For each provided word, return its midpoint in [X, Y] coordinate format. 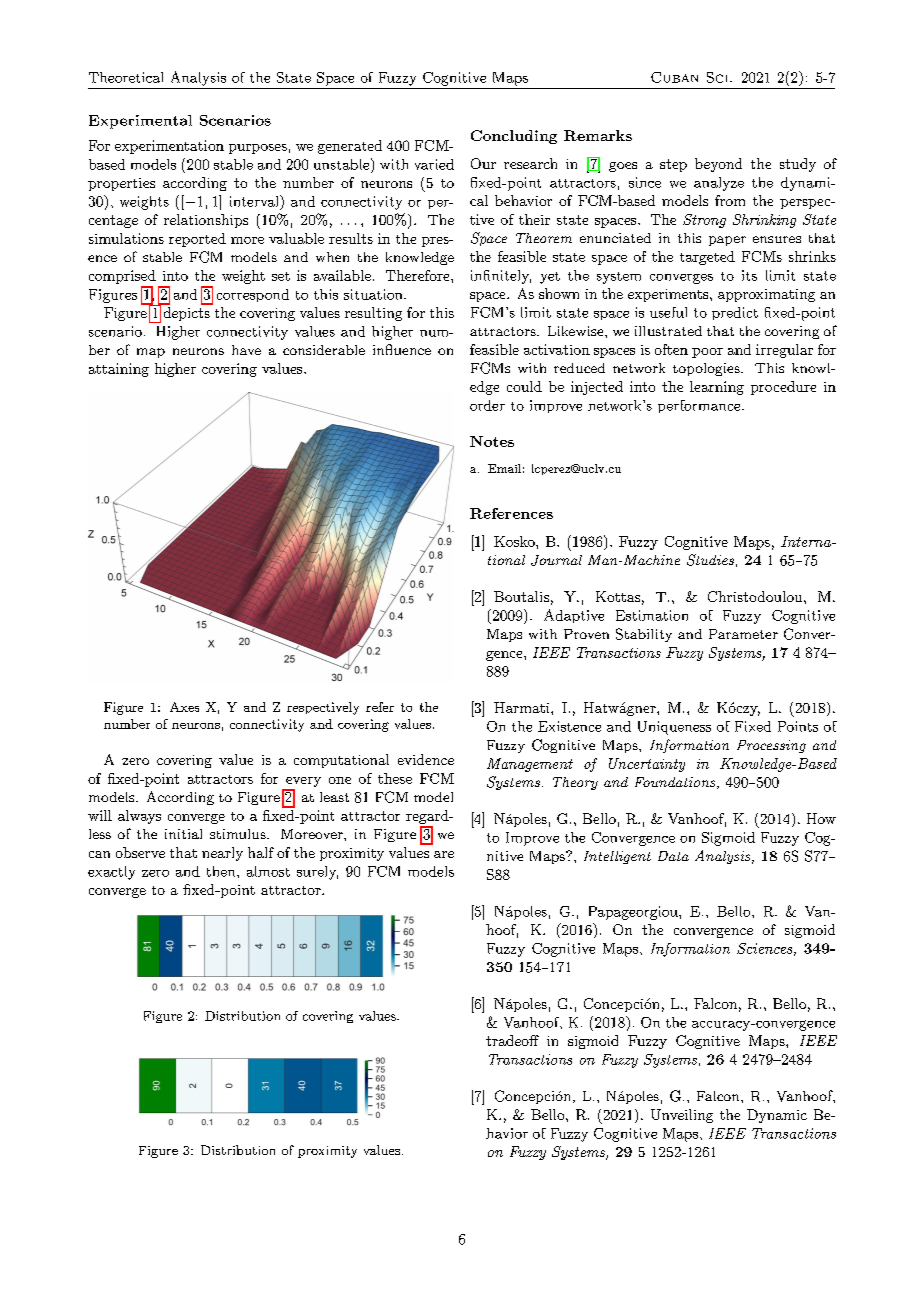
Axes [184, 707]
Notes [492, 441]
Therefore [419, 275]
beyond [718, 165]
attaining [119, 370]
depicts [187, 314]
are [444, 854]
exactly [111, 873]
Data [673, 856]
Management [530, 765]
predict [735, 313]
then [222, 871]
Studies [710, 560]
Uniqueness [674, 728]
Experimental [140, 122]
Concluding [514, 137]
